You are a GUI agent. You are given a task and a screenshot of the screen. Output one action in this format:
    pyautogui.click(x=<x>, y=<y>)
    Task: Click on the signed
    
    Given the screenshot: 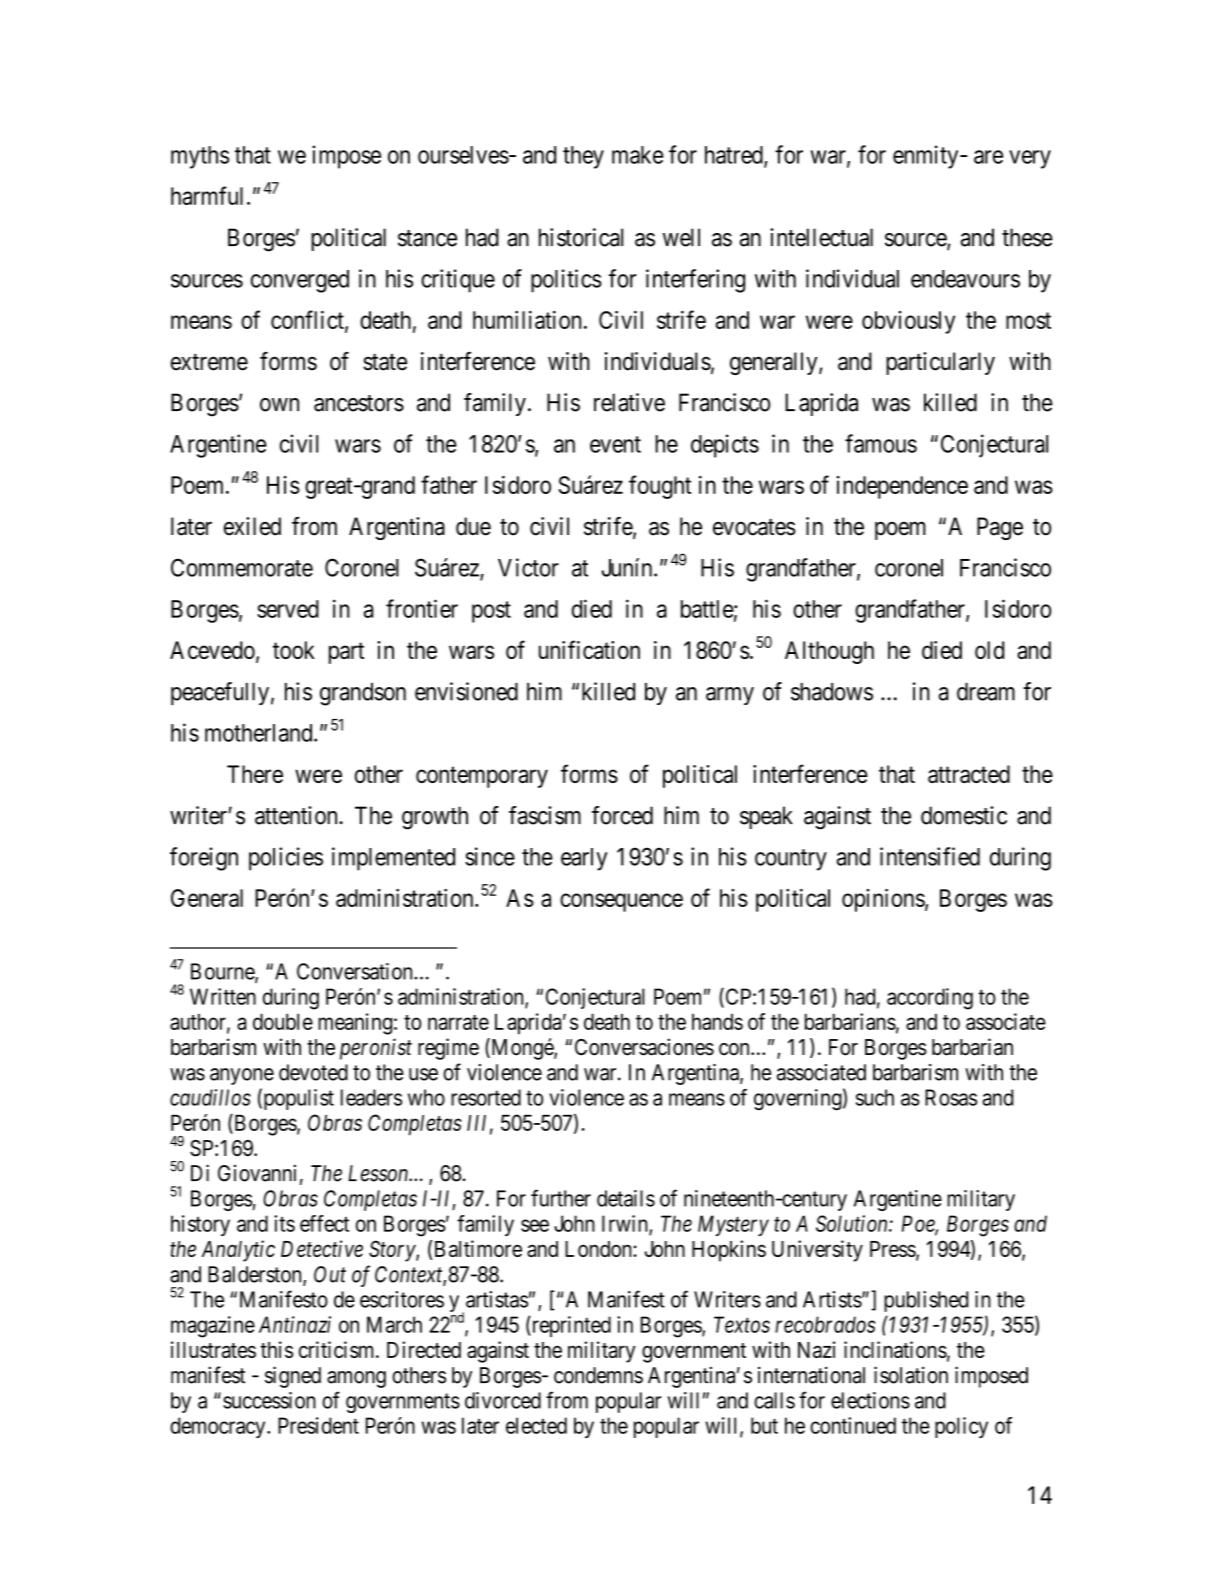 What is the action you would take?
    pyautogui.click(x=293, y=1377)
